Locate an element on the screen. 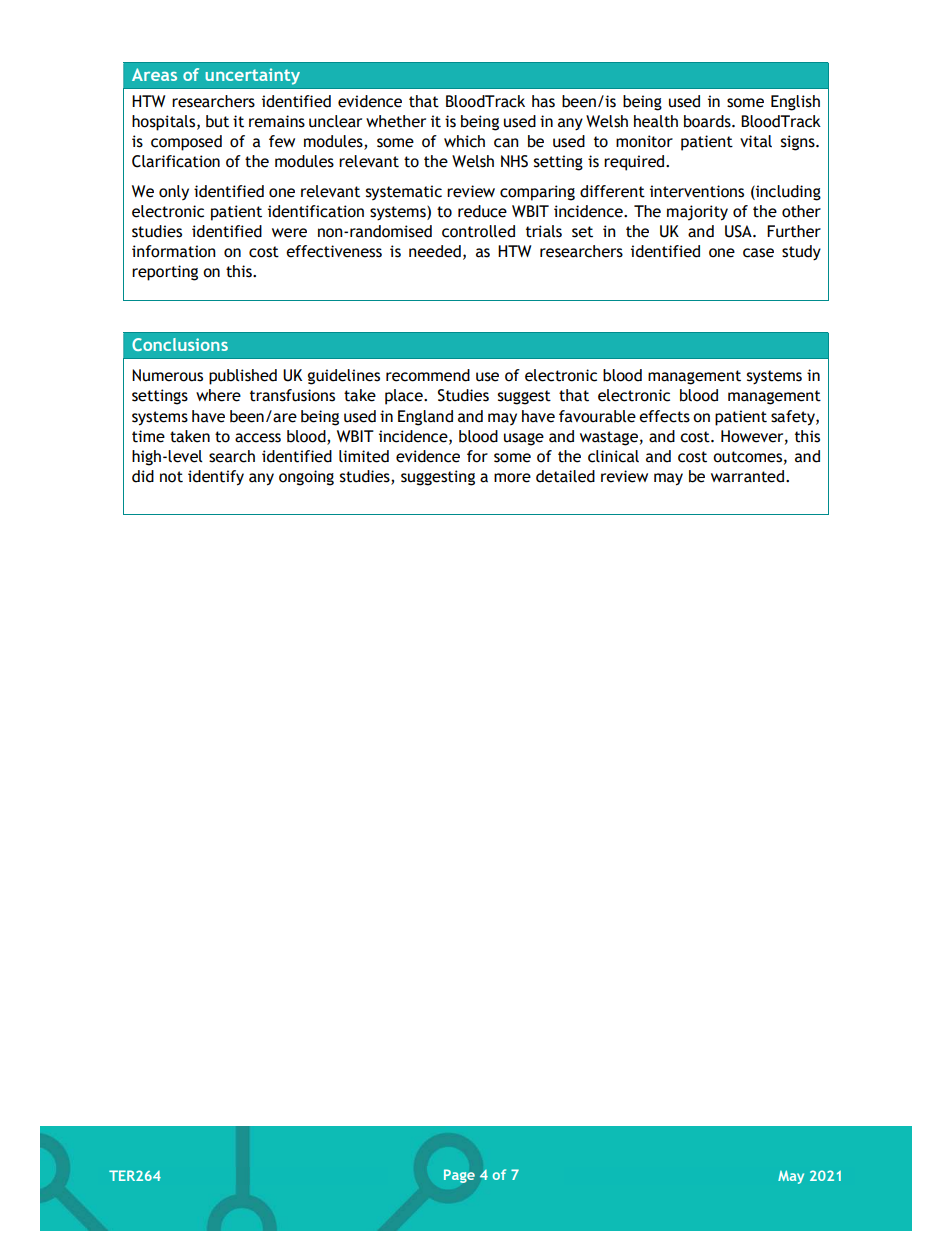 The width and height of the screenshot is (952, 1233). warranted is located at coordinates (749, 476).
